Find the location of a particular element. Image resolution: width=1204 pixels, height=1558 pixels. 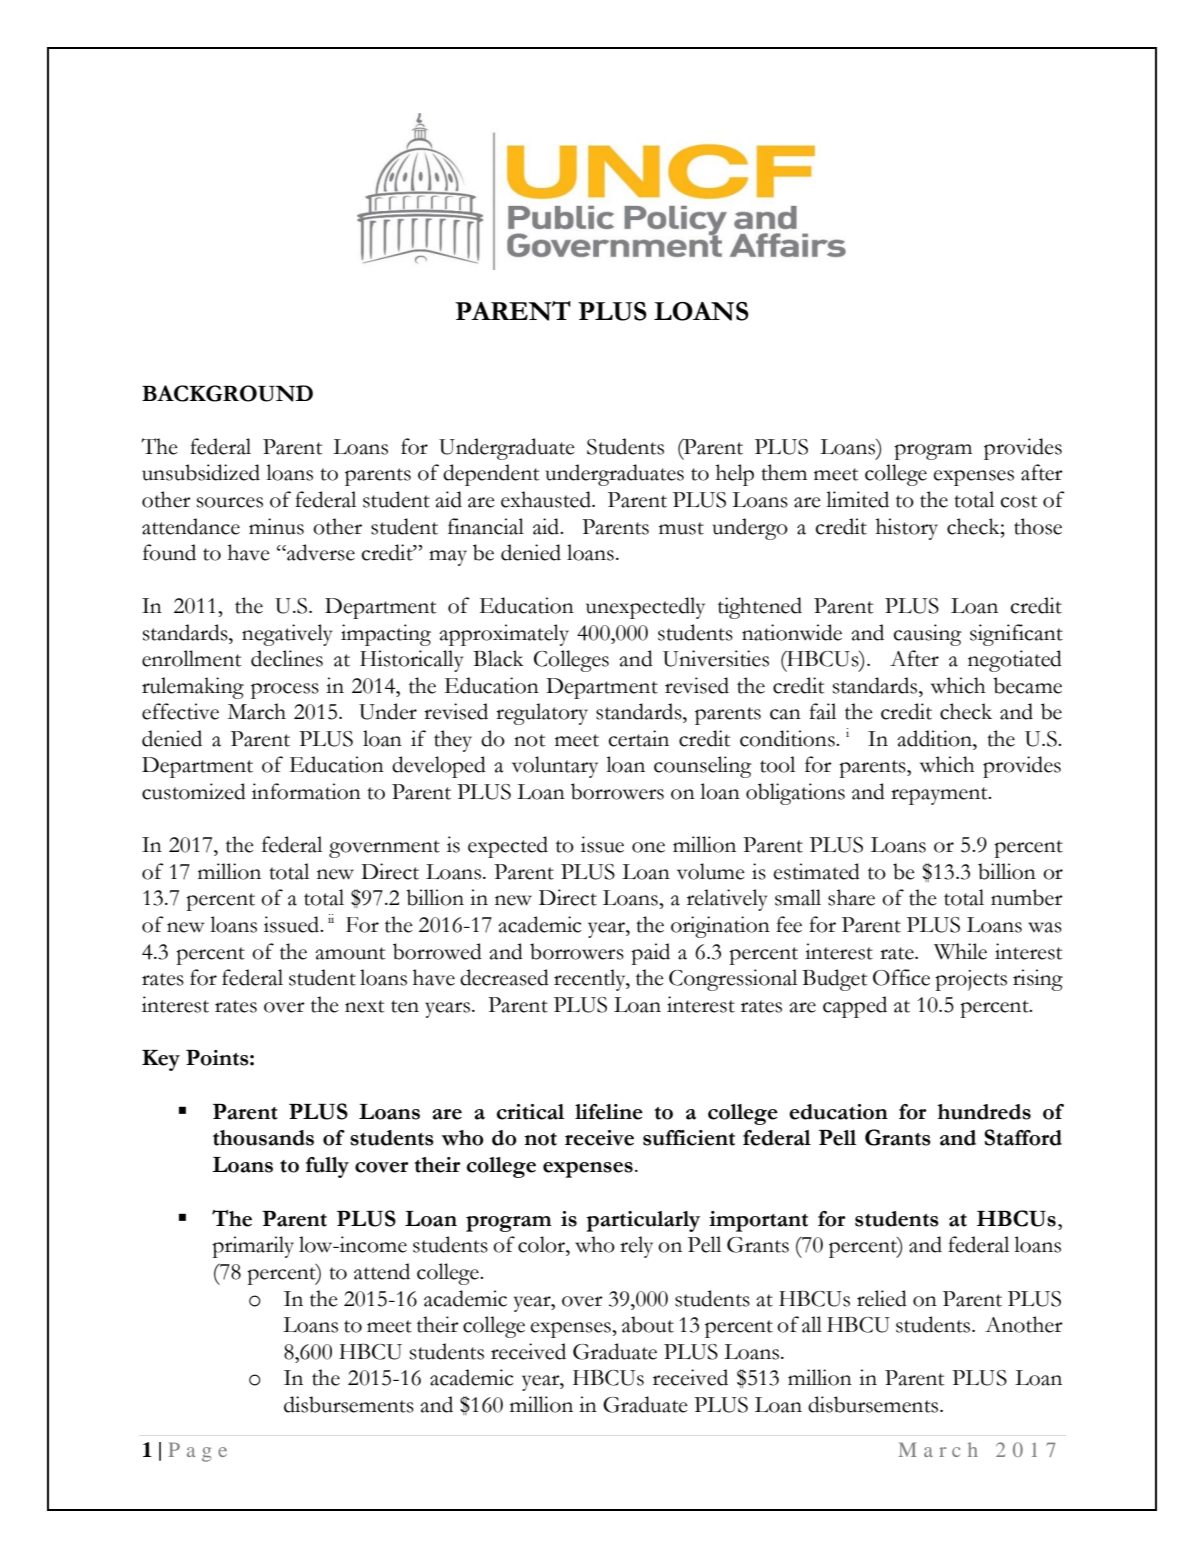

primarily is located at coordinates (253, 1247).
